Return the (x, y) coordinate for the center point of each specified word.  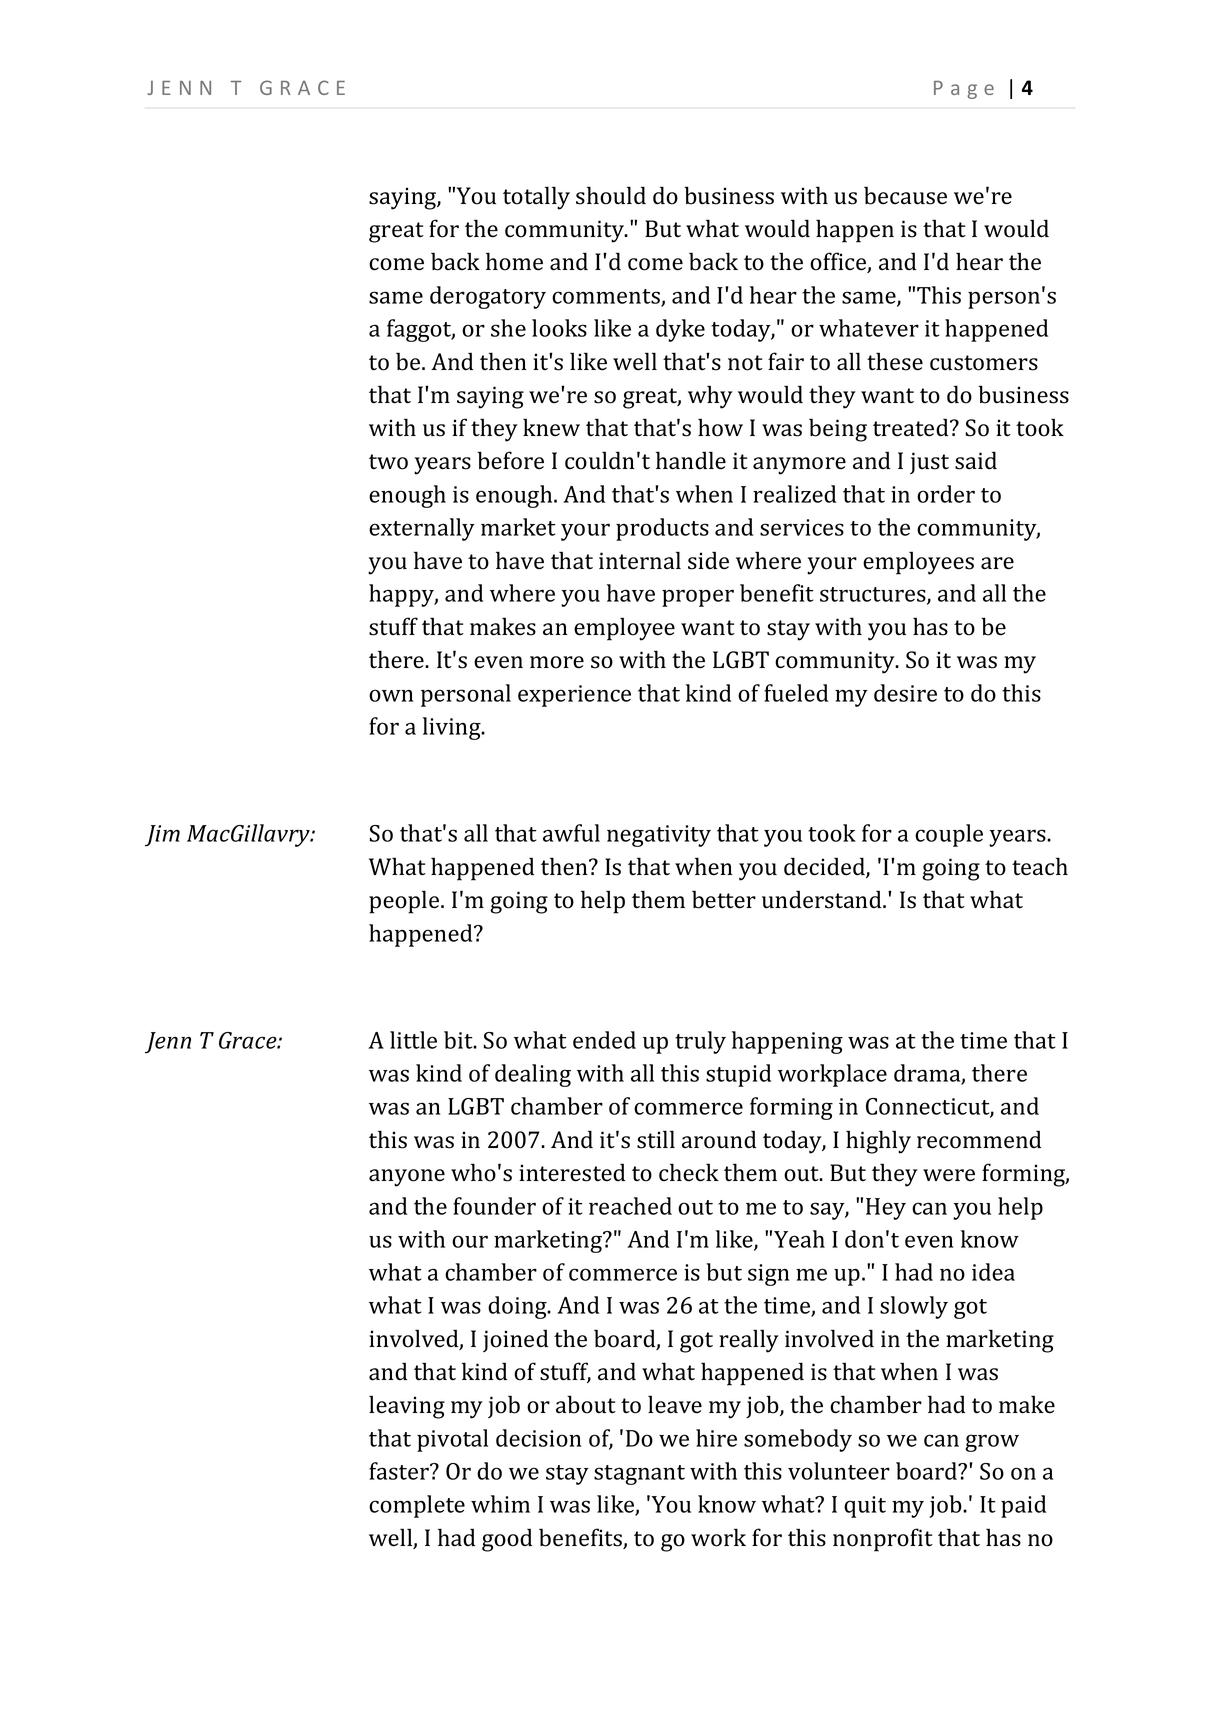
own (391, 695)
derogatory (488, 297)
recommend (979, 1139)
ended (604, 1040)
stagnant (639, 1475)
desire (905, 693)
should (611, 195)
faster (400, 1471)
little (413, 1040)
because (905, 195)
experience (574, 696)
